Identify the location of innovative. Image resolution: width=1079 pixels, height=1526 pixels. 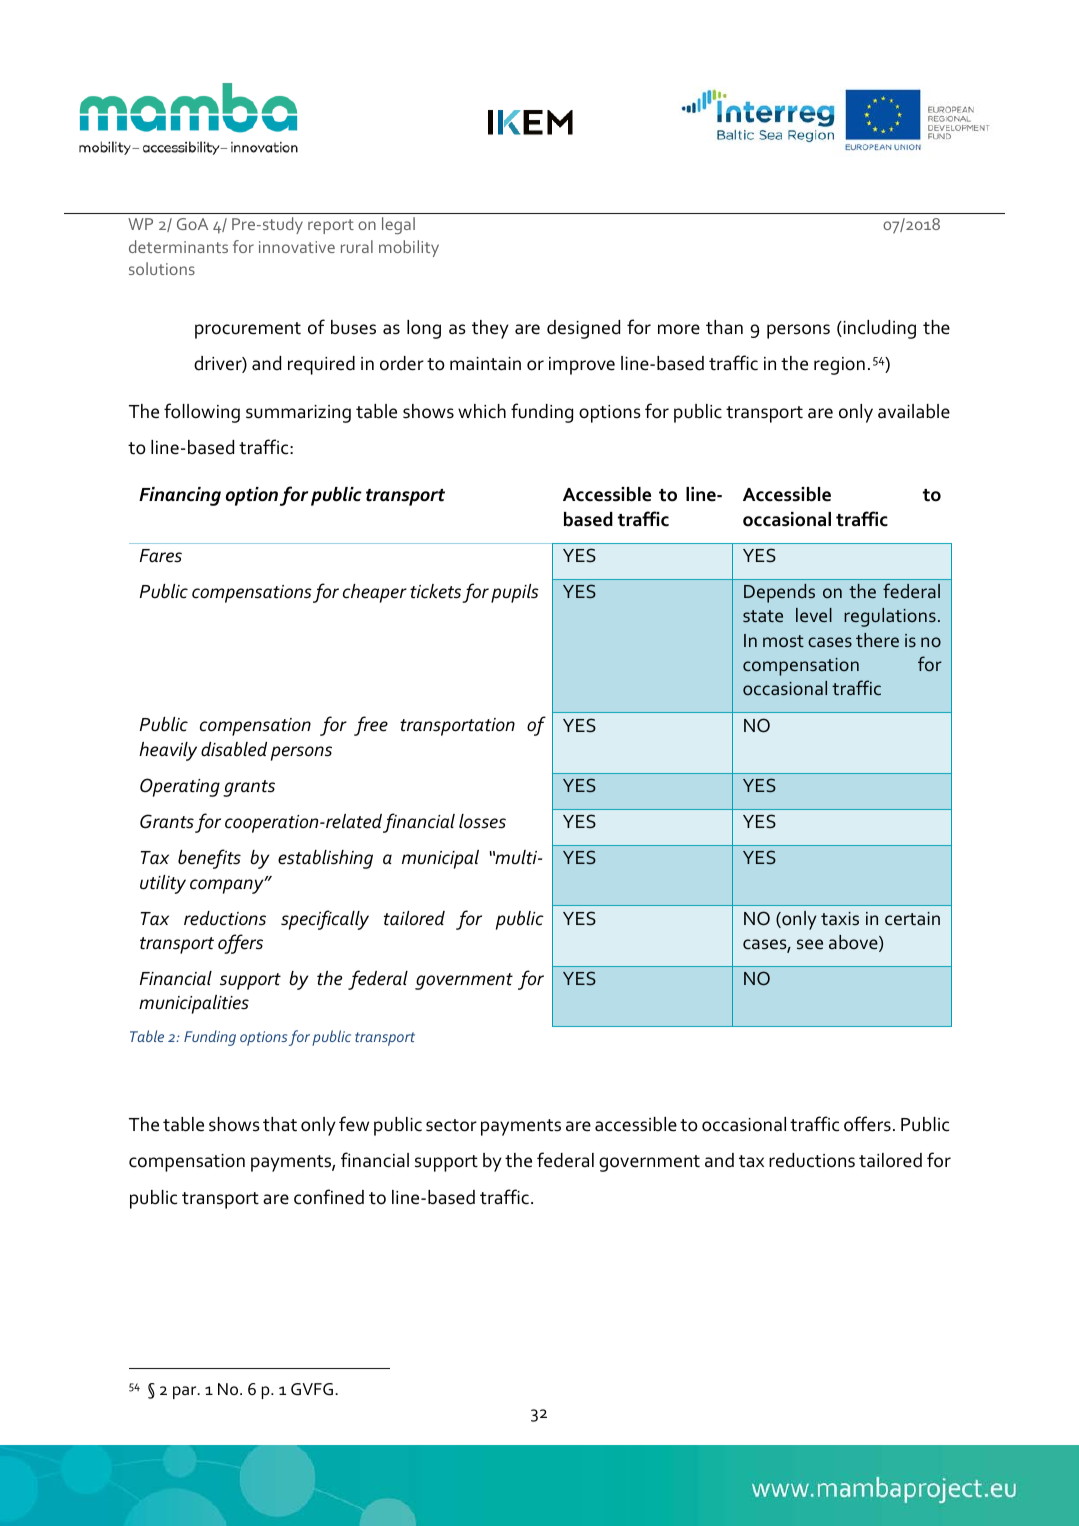
(297, 247).
